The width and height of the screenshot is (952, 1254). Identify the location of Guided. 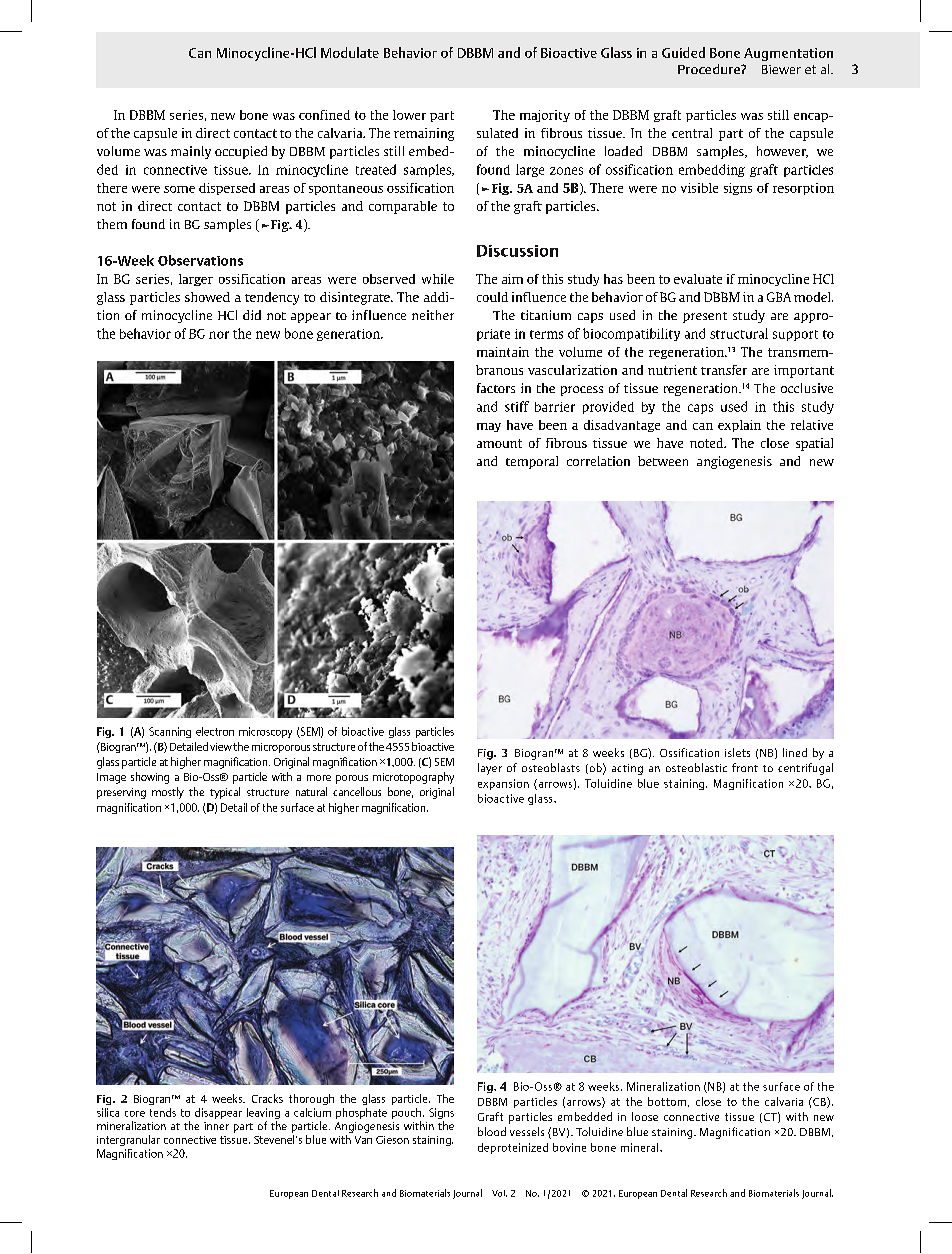
(683, 52).
